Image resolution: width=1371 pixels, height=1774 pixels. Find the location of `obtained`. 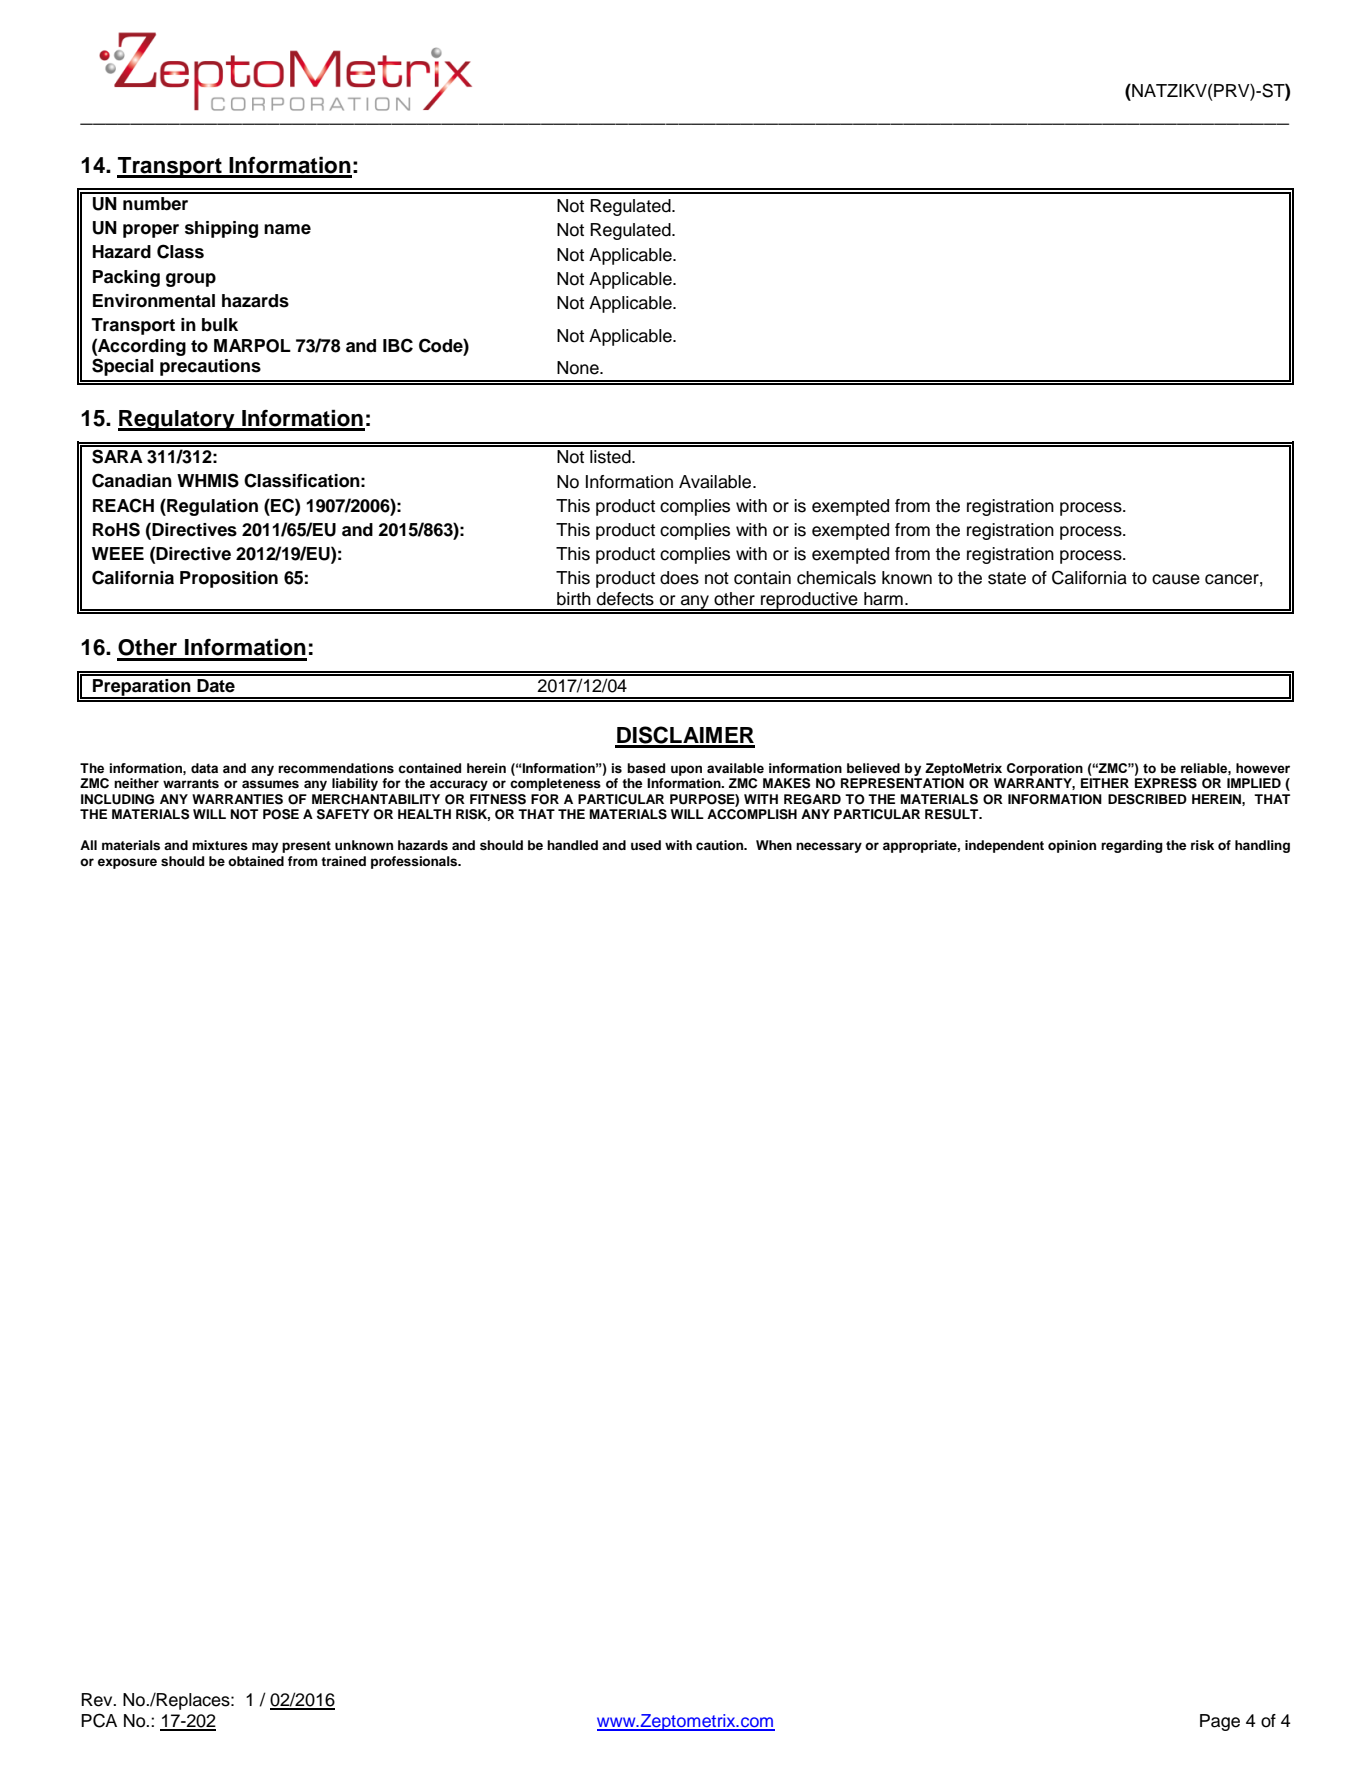

obtained is located at coordinates (256, 861).
